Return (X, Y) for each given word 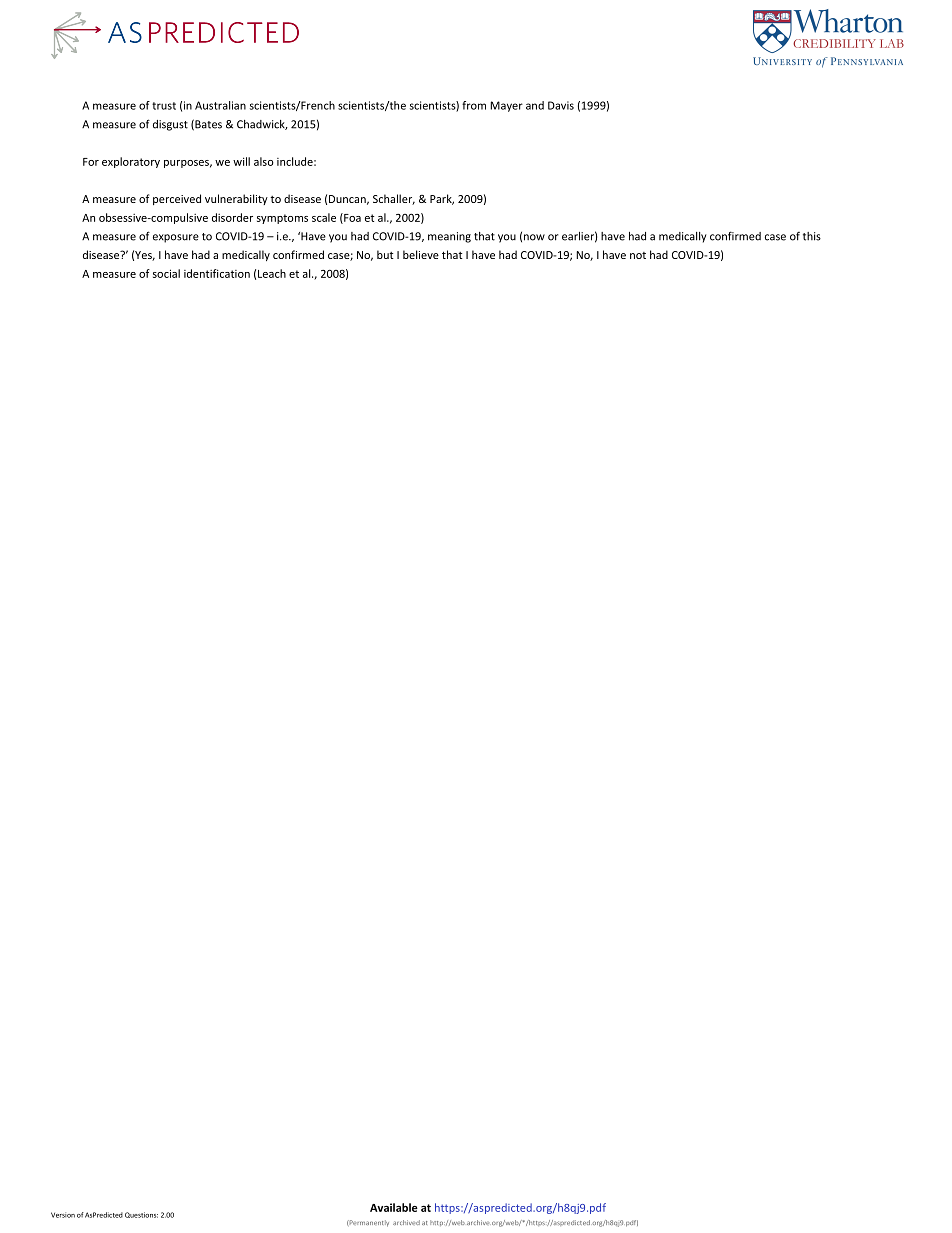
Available (394, 1207)
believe (421, 254)
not (638, 255)
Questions (141, 1215)
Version (63, 1215)
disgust (170, 125)
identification (217, 273)
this (812, 236)
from (474, 105)
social (166, 273)
